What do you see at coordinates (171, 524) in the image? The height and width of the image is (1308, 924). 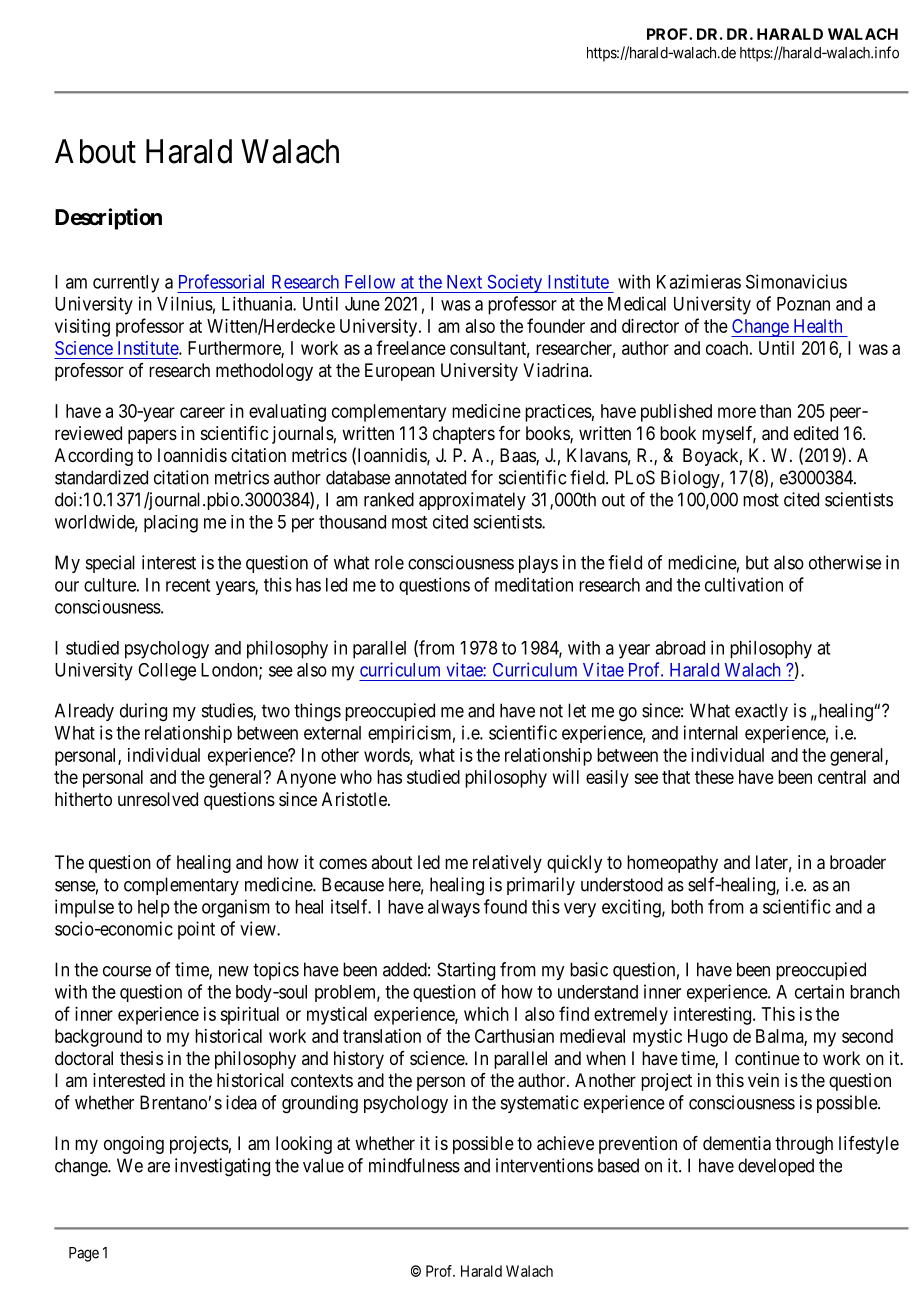 I see `placing` at bounding box center [171, 524].
